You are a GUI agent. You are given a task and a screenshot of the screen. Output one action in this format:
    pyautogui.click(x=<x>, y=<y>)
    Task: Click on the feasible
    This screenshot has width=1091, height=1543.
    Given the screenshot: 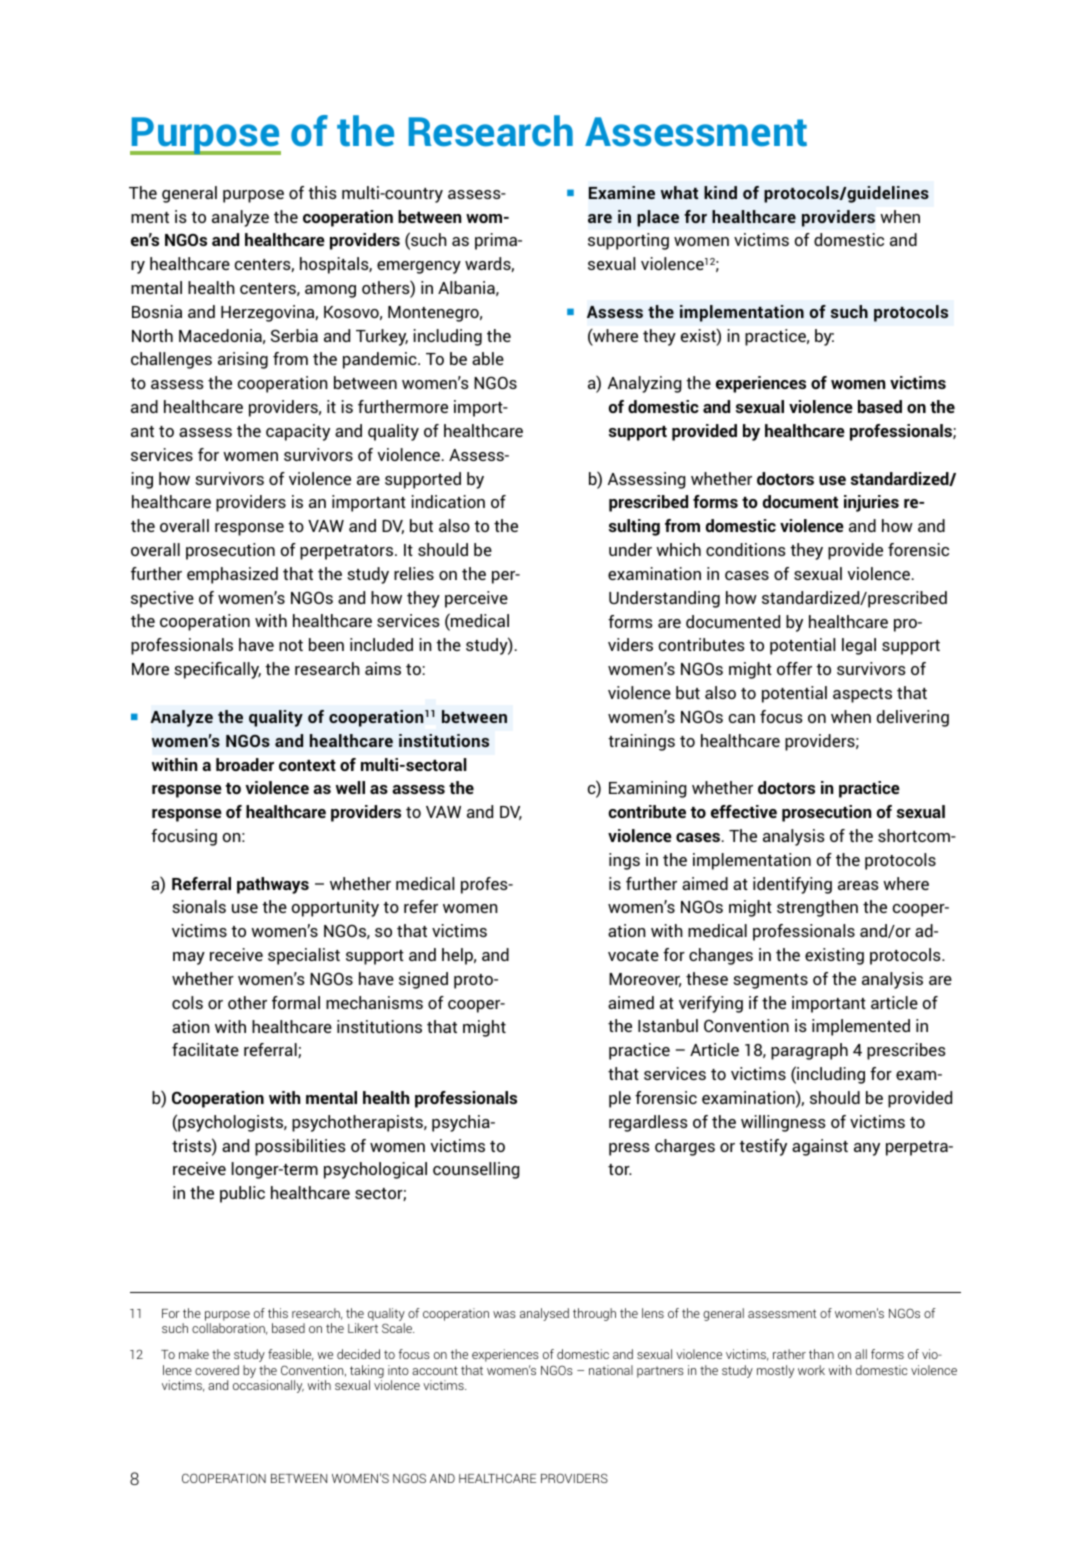 What is the action you would take?
    pyautogui.click(x=291, y=1355)
